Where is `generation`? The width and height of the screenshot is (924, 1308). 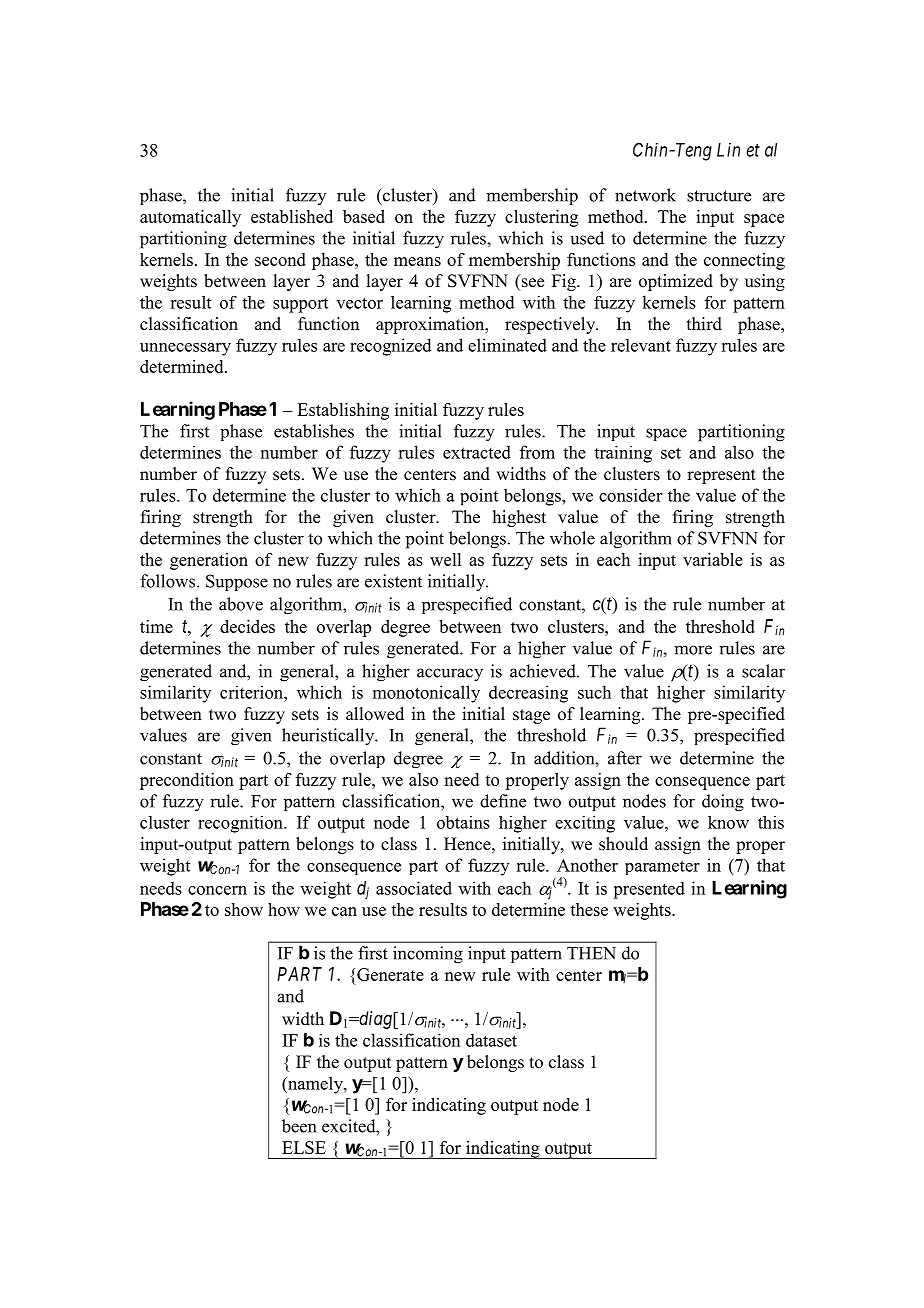
generation is located at coordinates (209, 561).
